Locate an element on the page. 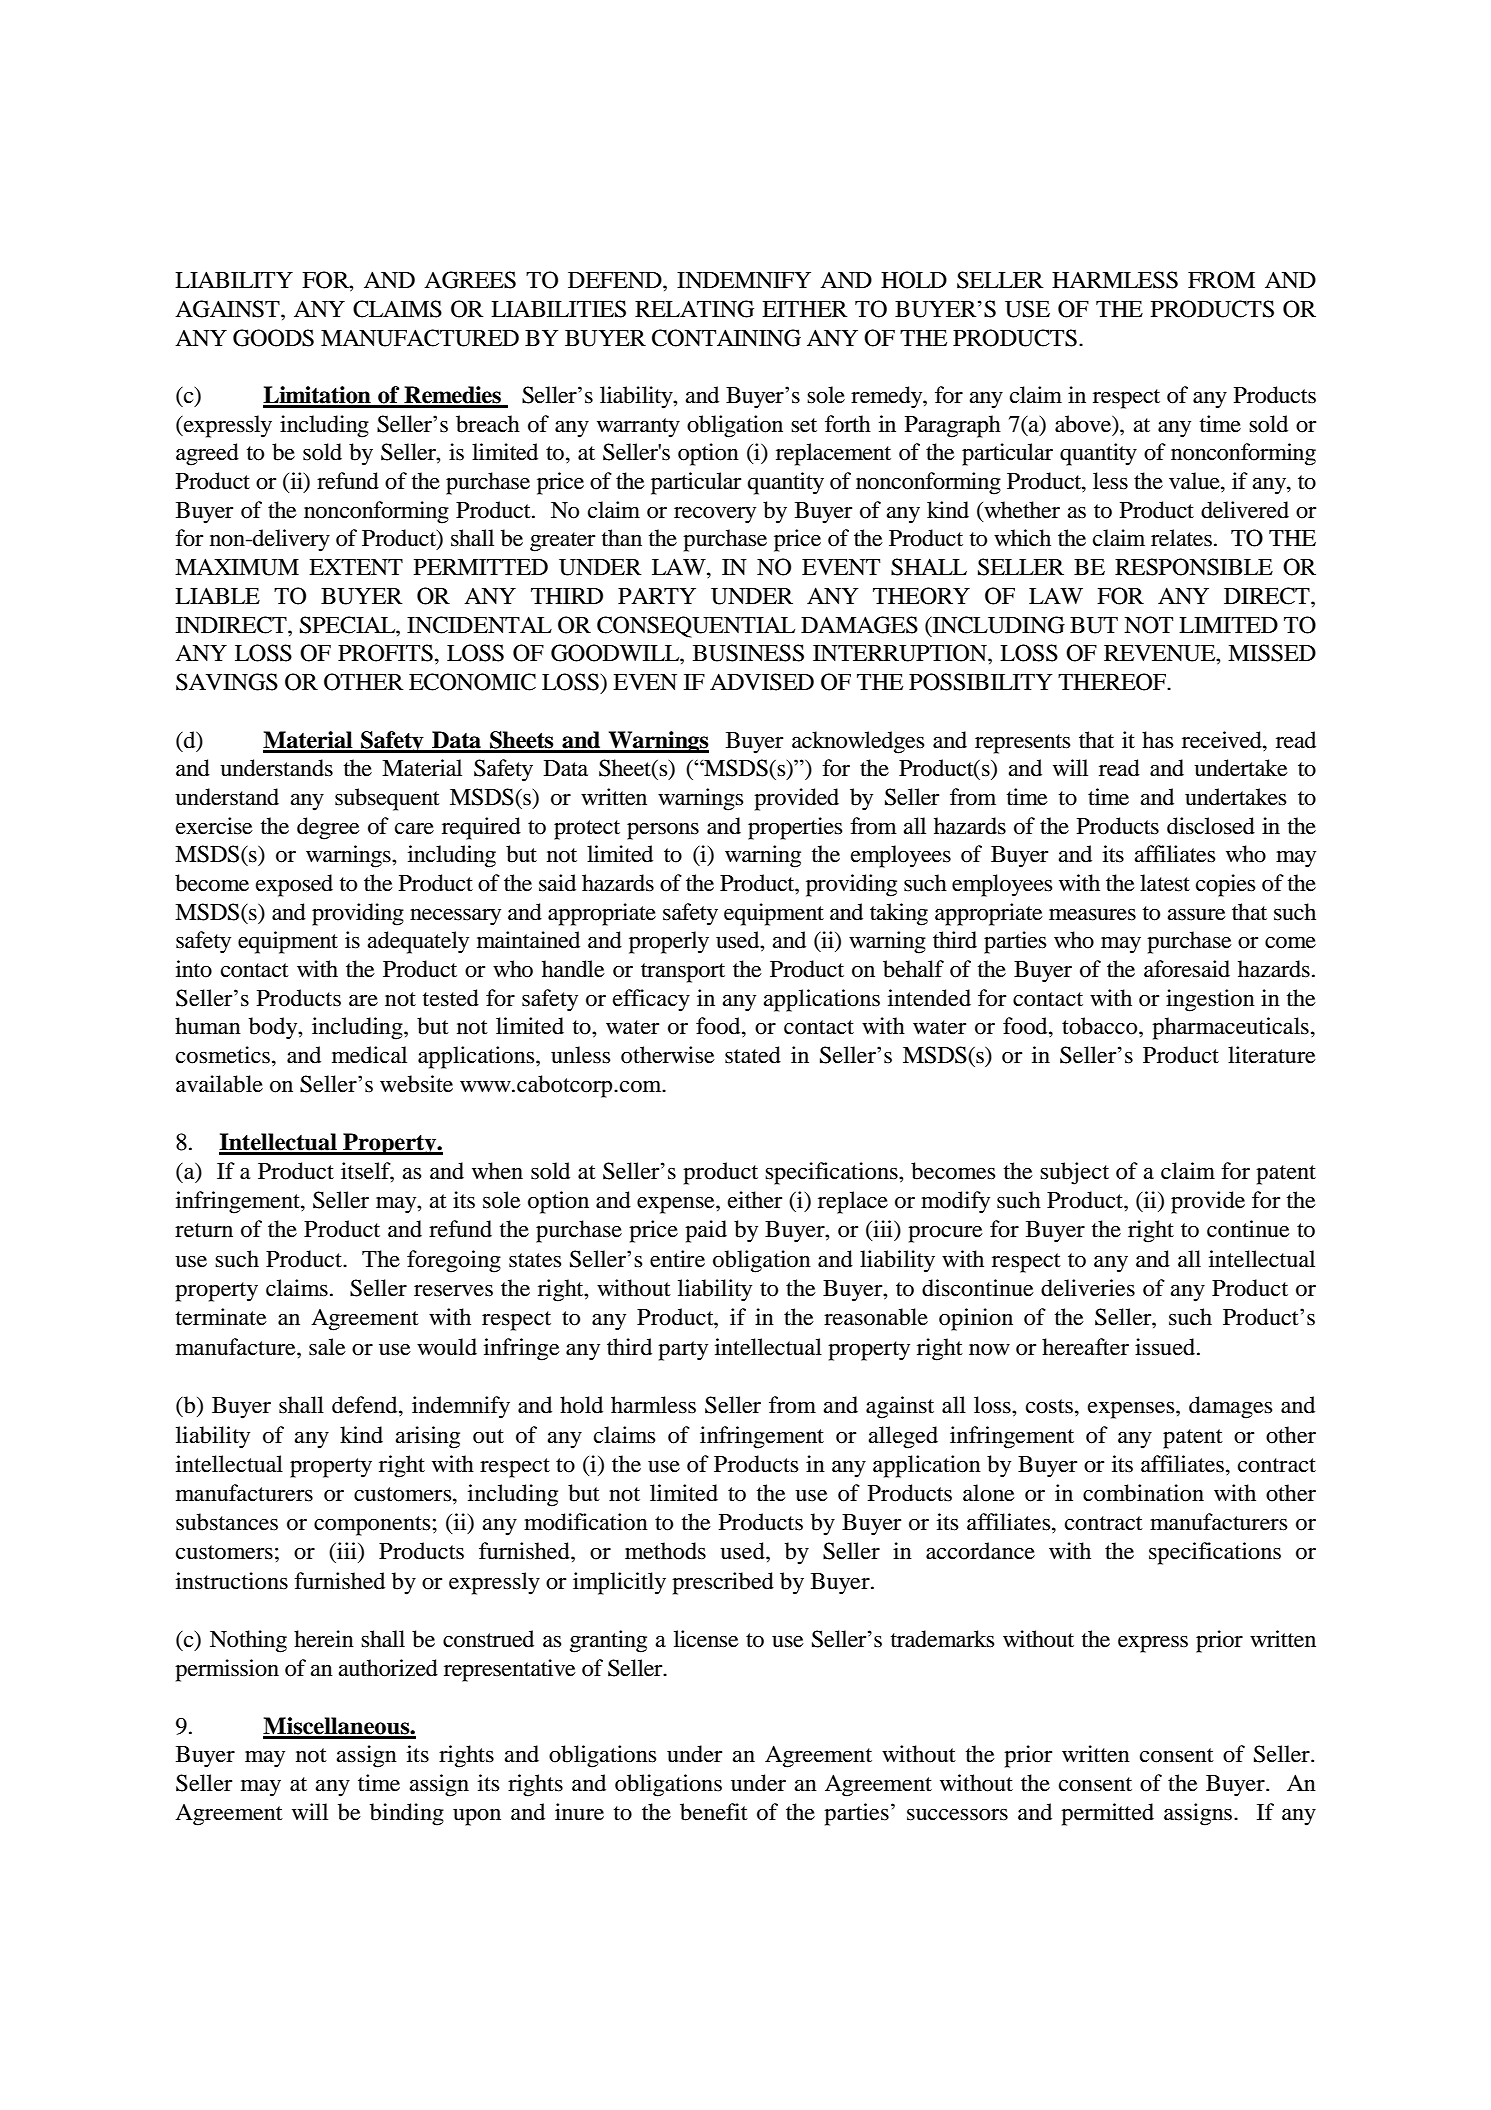 The height and width of the document is (2110, 1491). CONTAINING is located at coordinates (726, 338).
